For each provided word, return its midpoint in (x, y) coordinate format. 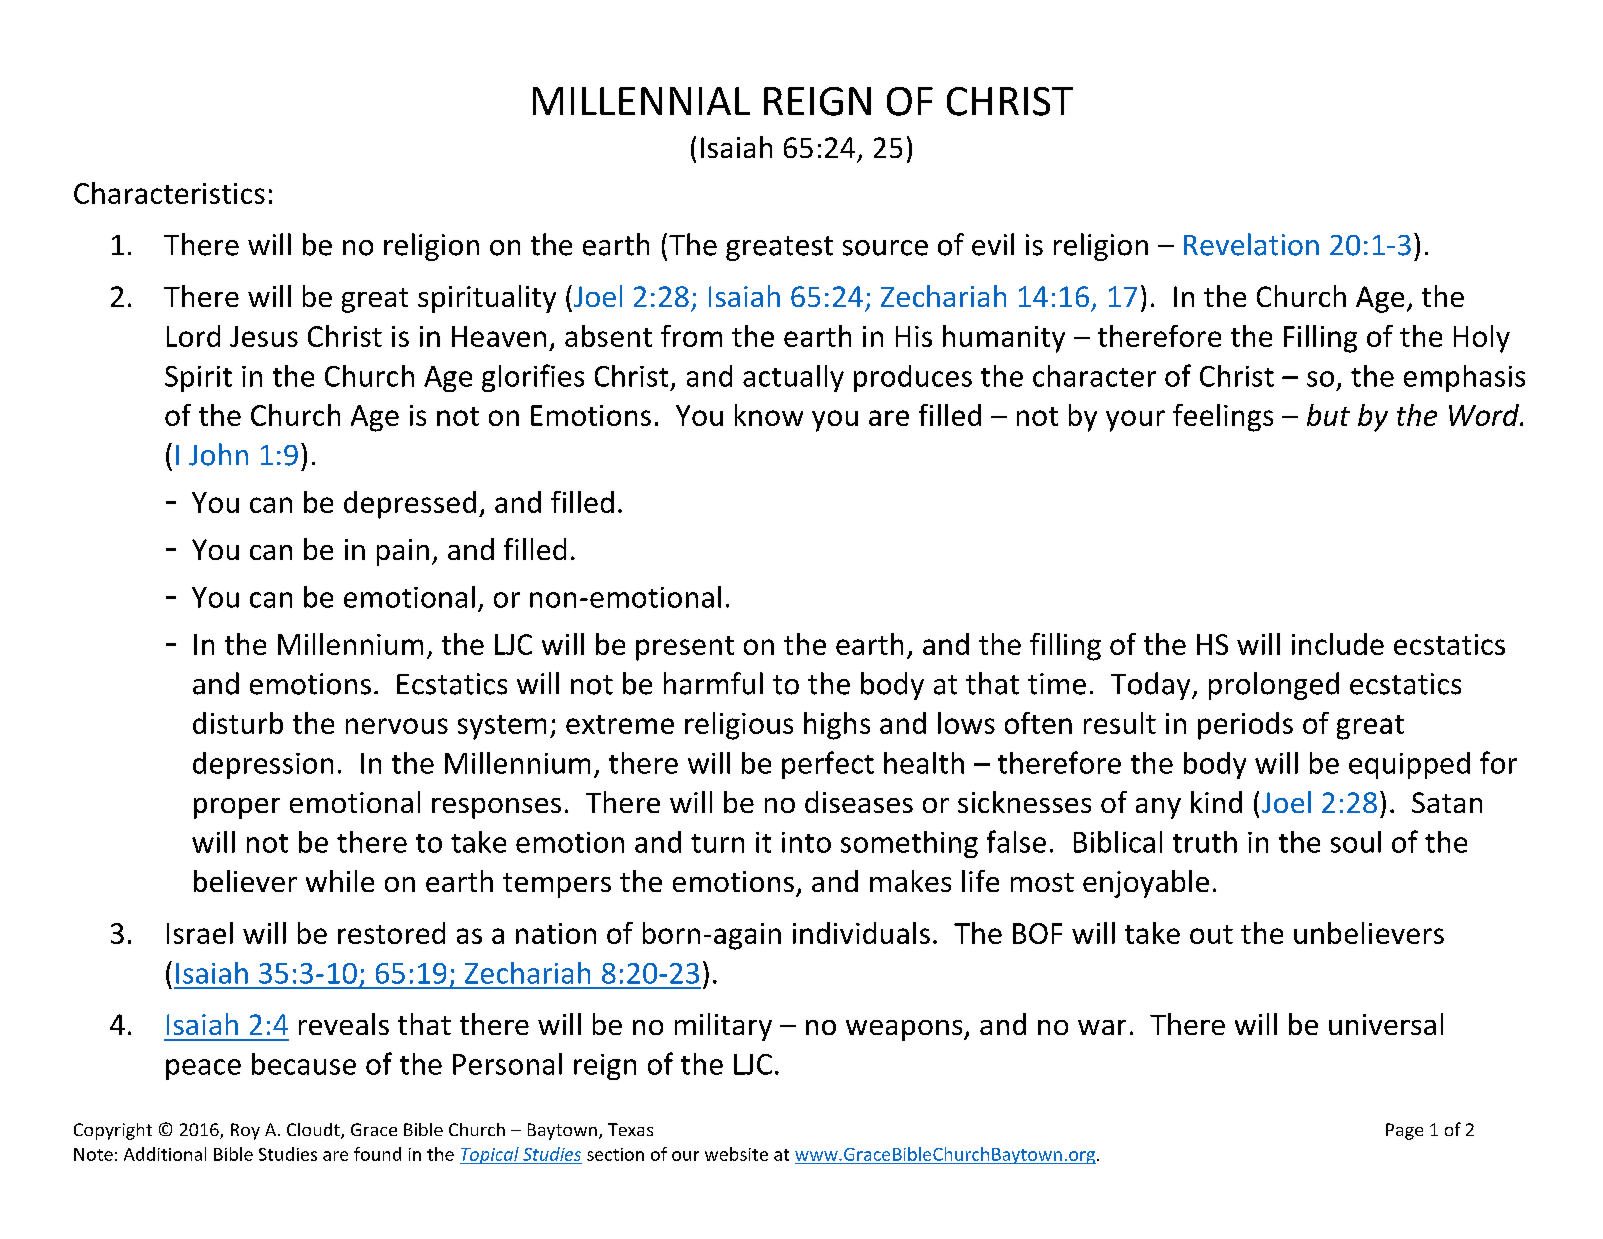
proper (237, 808)
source (885, 248)
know (769, 415)
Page (1404, 1131)
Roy (245, 1131)
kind (1216, 802)
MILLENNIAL (641, 101)
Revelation (1251, 244)
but (1328, 415)
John (218, 454)
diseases (859, 802)
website (736, 1154)
